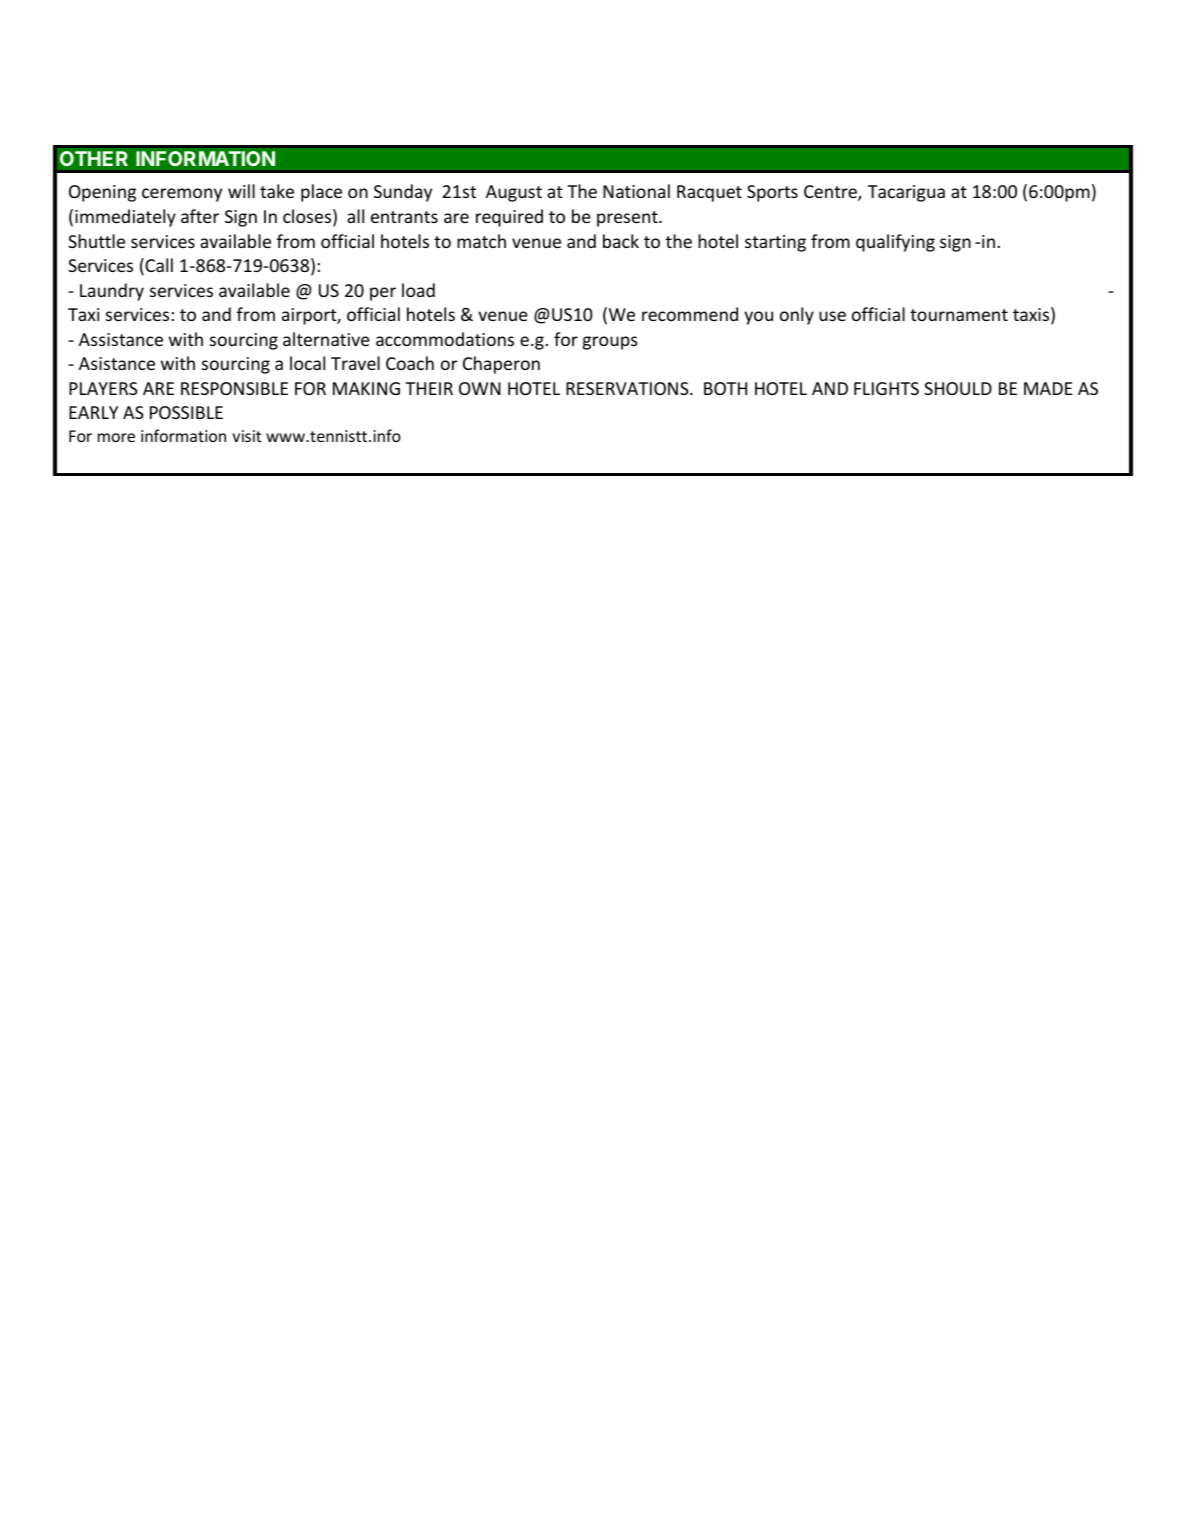 This screenshot has height=1538, width=1188. Describe the element at coordinates (94, 159) in the screenshot. I see `OTHER` at that location.
